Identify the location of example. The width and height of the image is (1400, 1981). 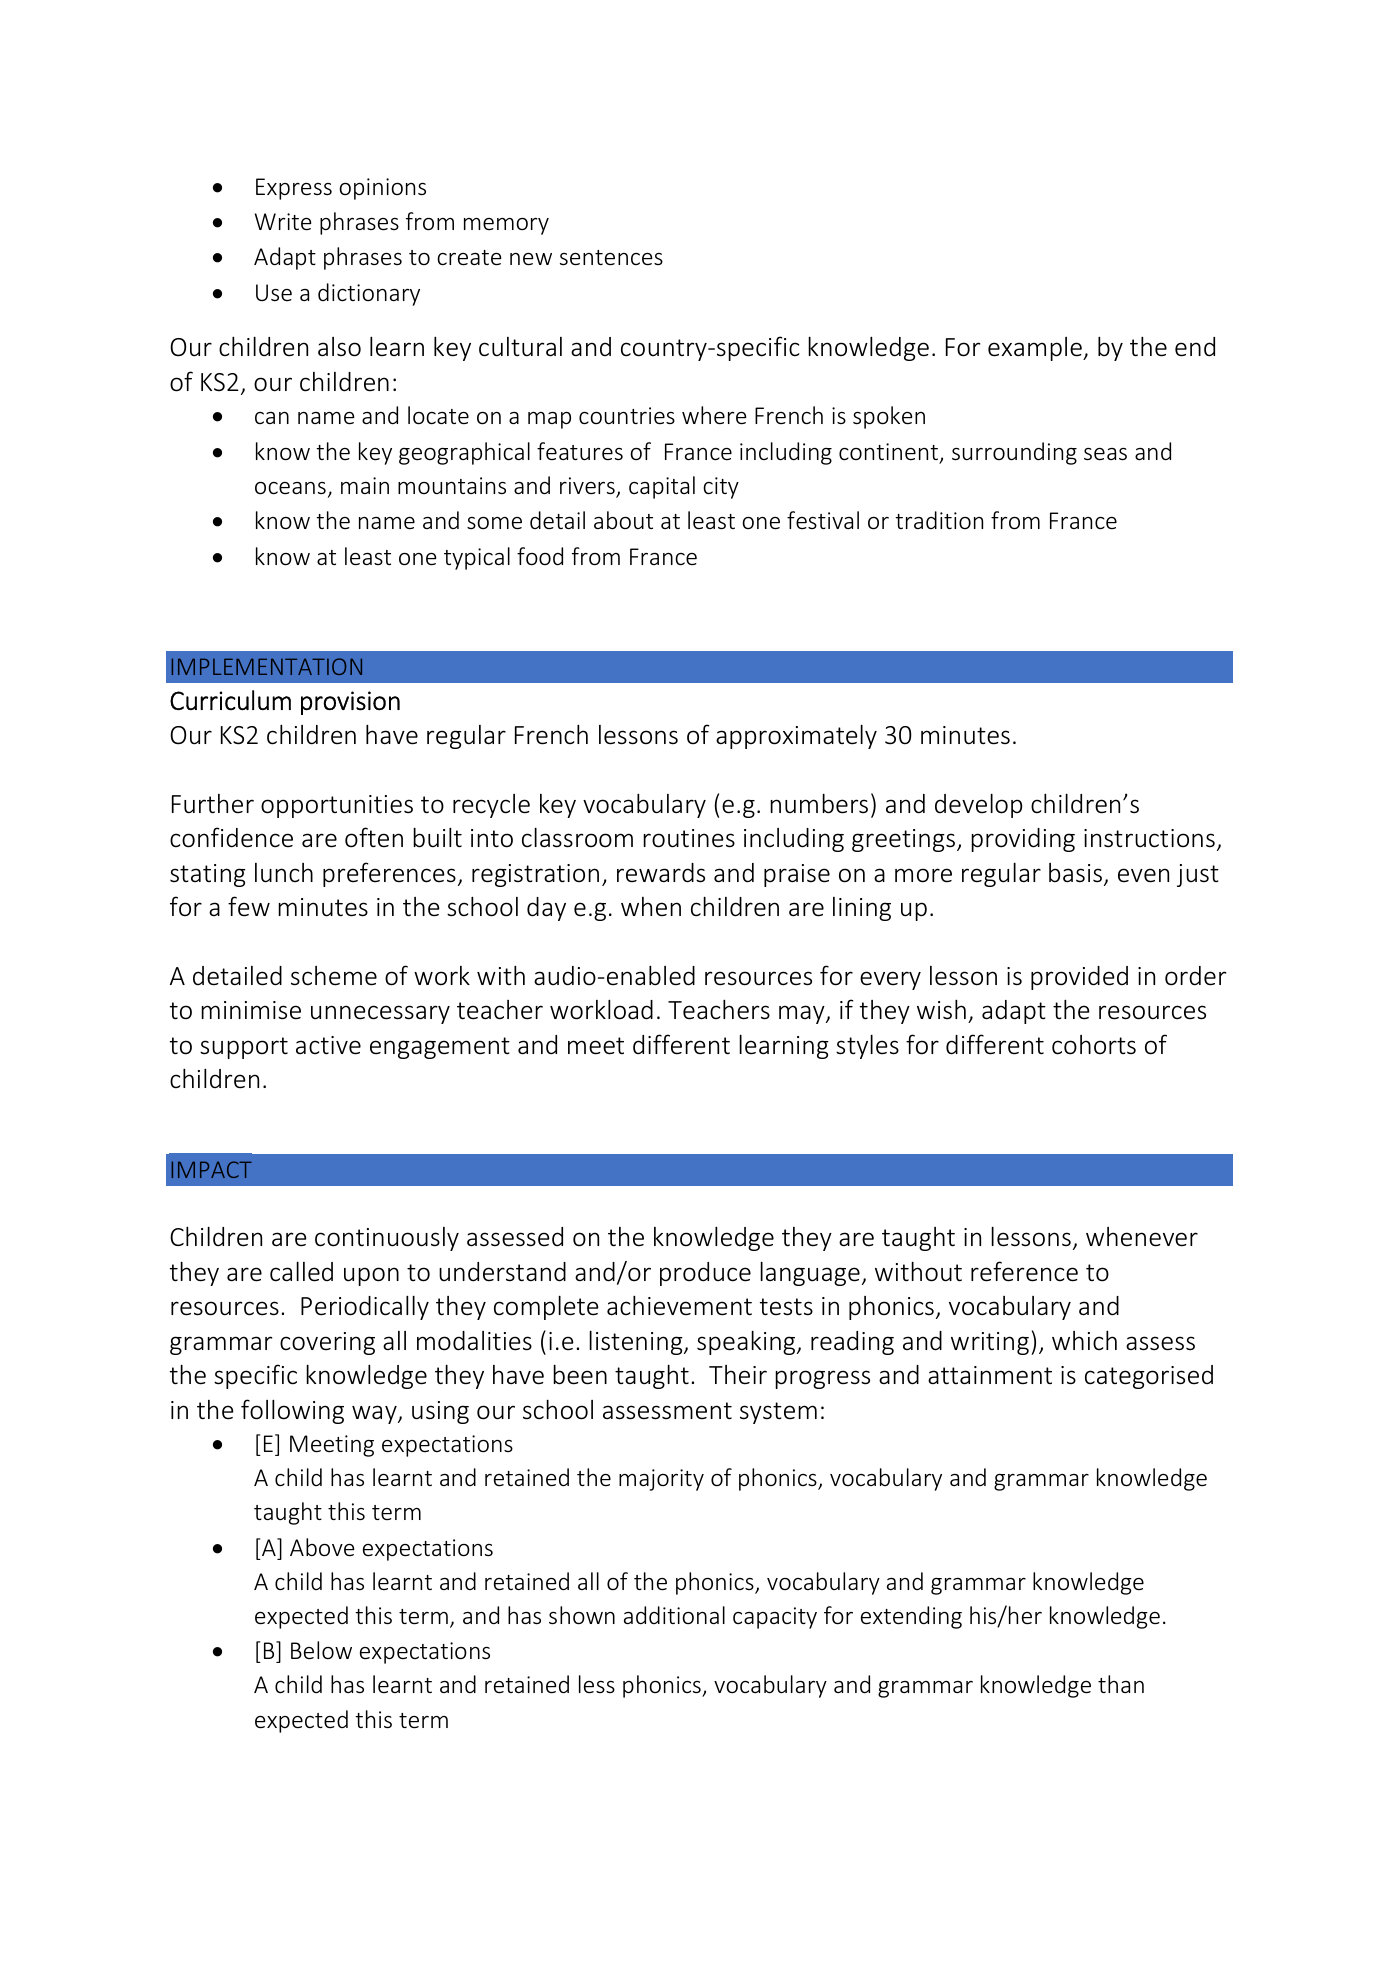
(1036, 349).
